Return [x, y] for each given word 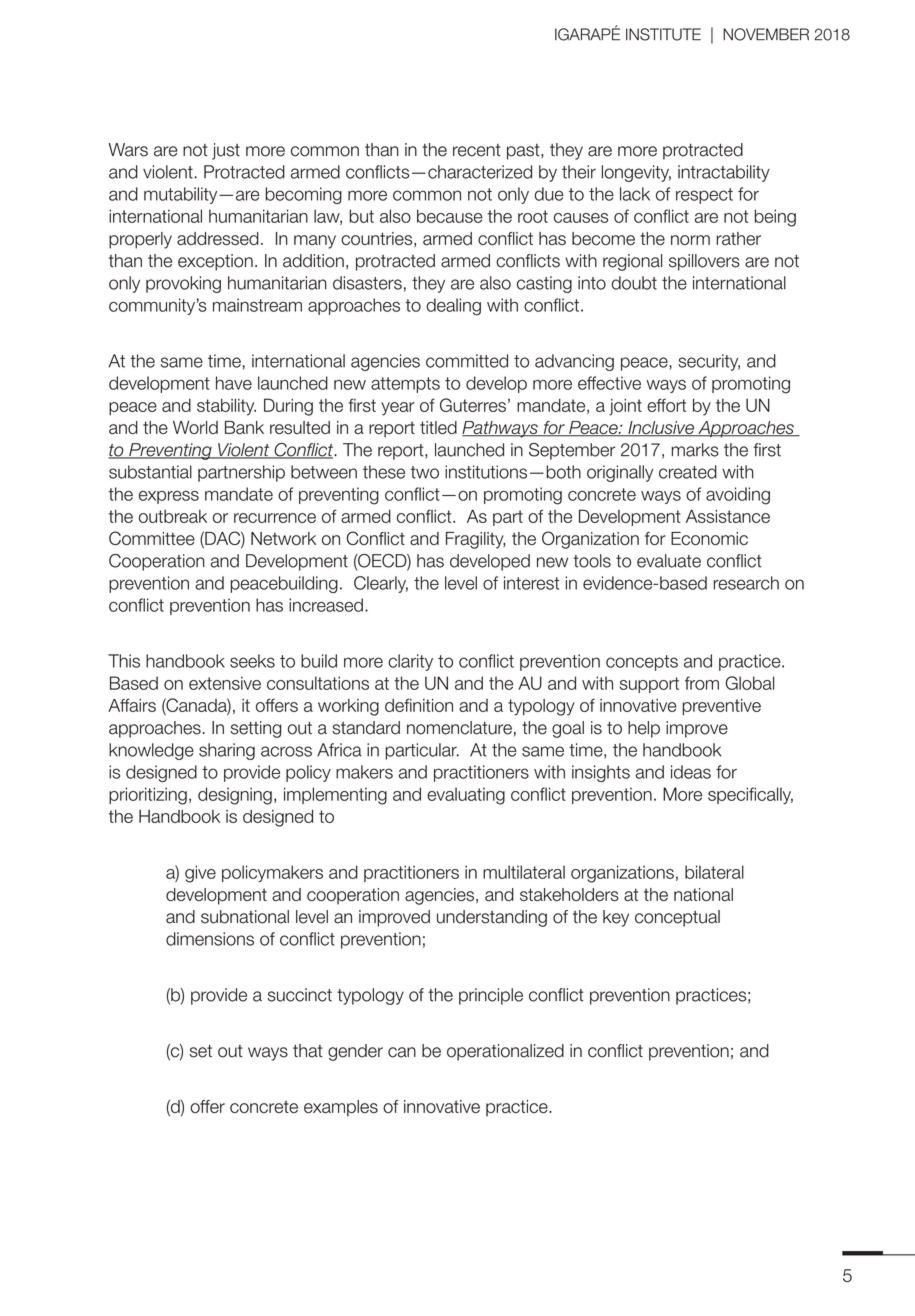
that [308, 1051]
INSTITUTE [663, 34]
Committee [152, 538]
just [226, 151]
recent [477, 150]
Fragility [475, 540]
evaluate [669, 561]
